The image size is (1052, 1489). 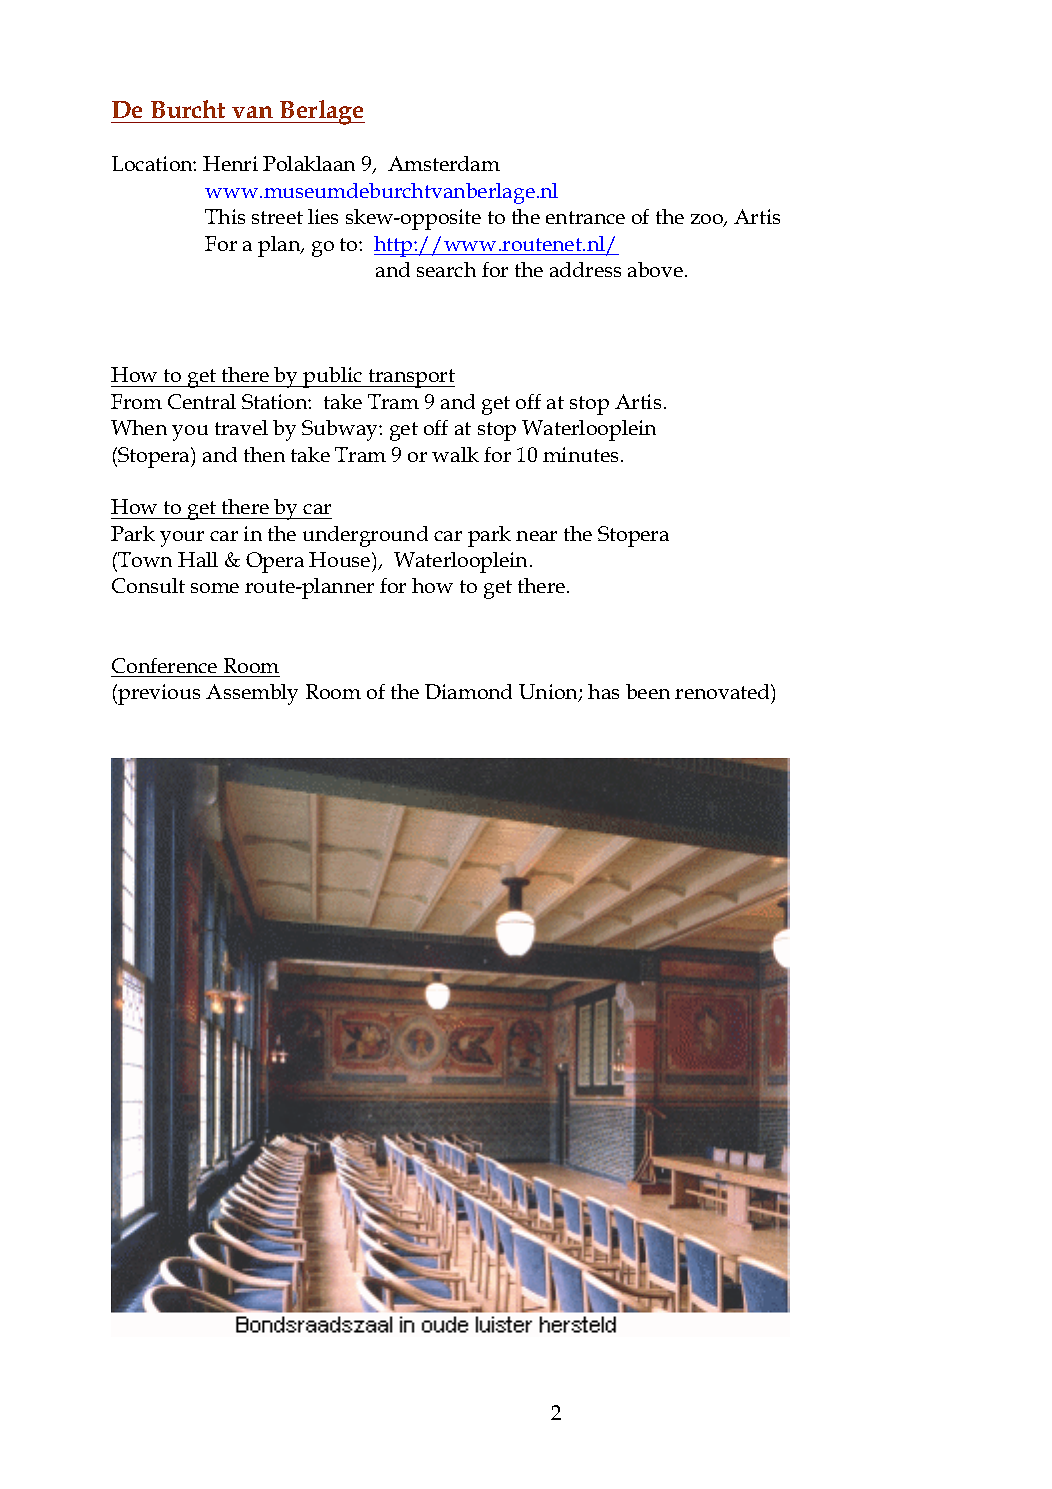 What do you see at coordinates (241, 427) in the document?
I see `travel` at bounding box center [241, 427].
